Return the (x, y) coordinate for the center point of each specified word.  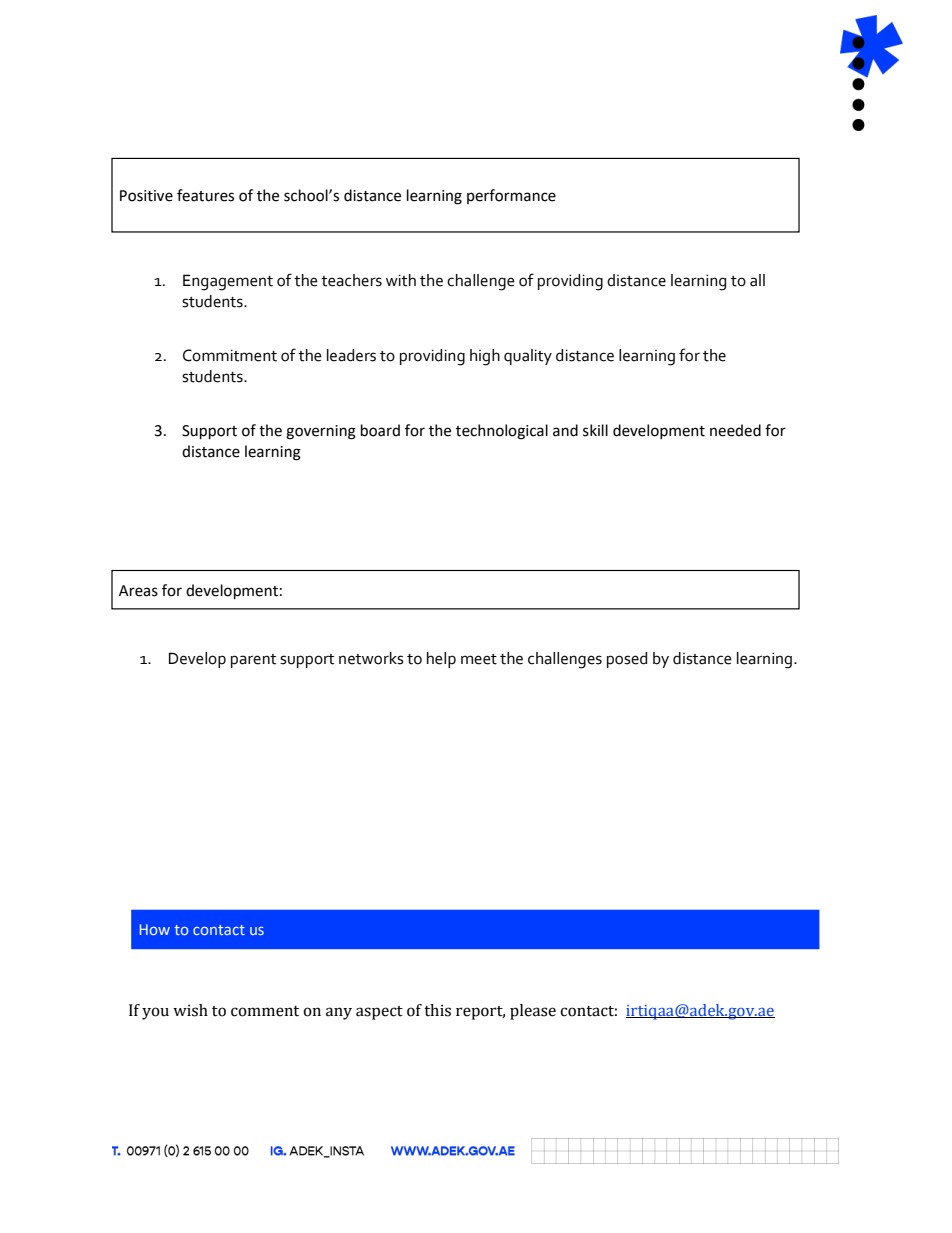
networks (371, 658)
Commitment (230, 355)
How (155, 929)
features (205, 195)
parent (253, 661)
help (441, 660)
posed (627, 660)
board (380, 430)
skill (595, 430)
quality (528, 357)
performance (511, 196)
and (565, 430)
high (485, 357)
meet (479, 659)
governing (321, 432)
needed (735, 430)
